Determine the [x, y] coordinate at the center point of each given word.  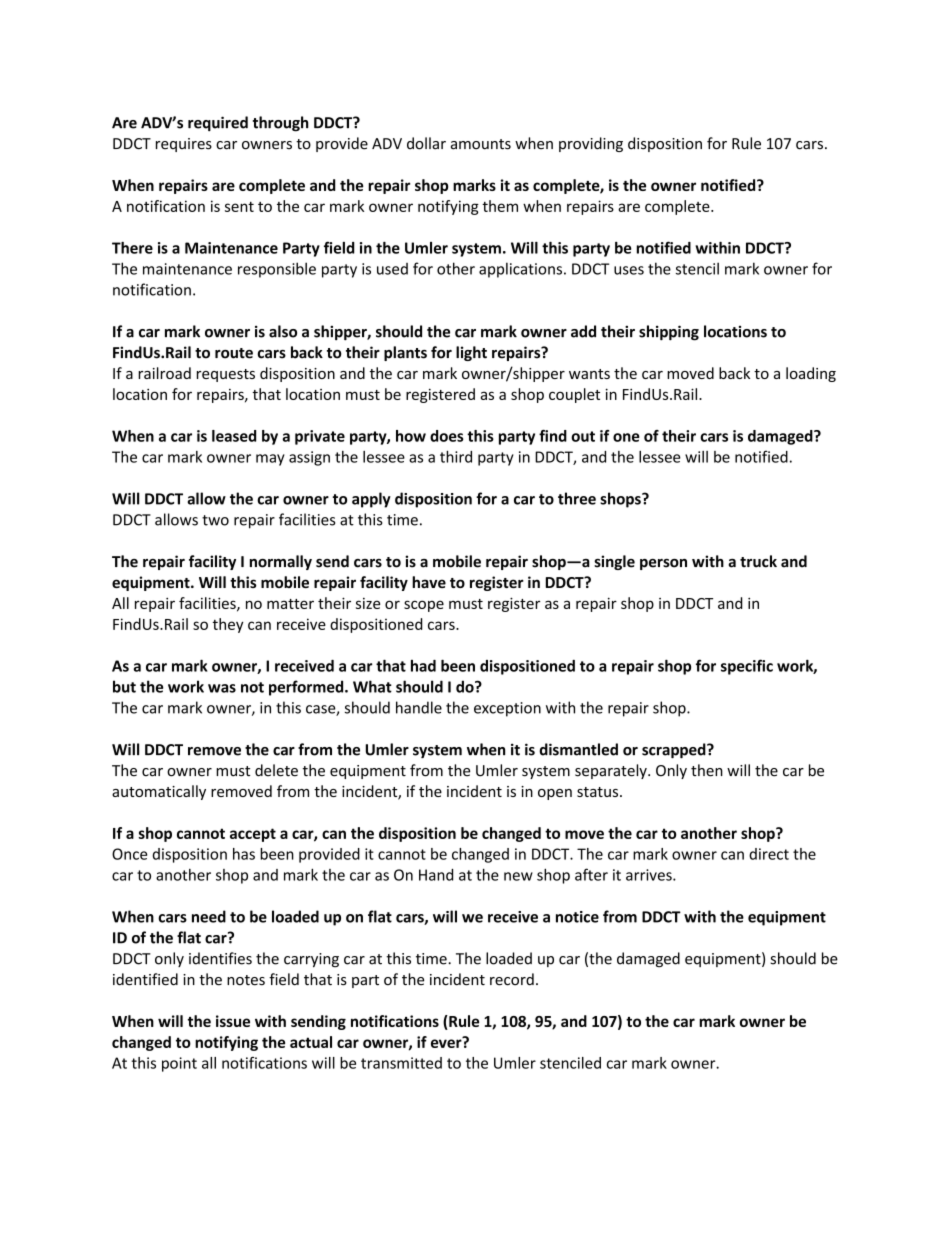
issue [233, 1021]
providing [591, 144]
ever [447, 1042]
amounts [481, 144]
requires [184, 145]
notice [577, 917]
